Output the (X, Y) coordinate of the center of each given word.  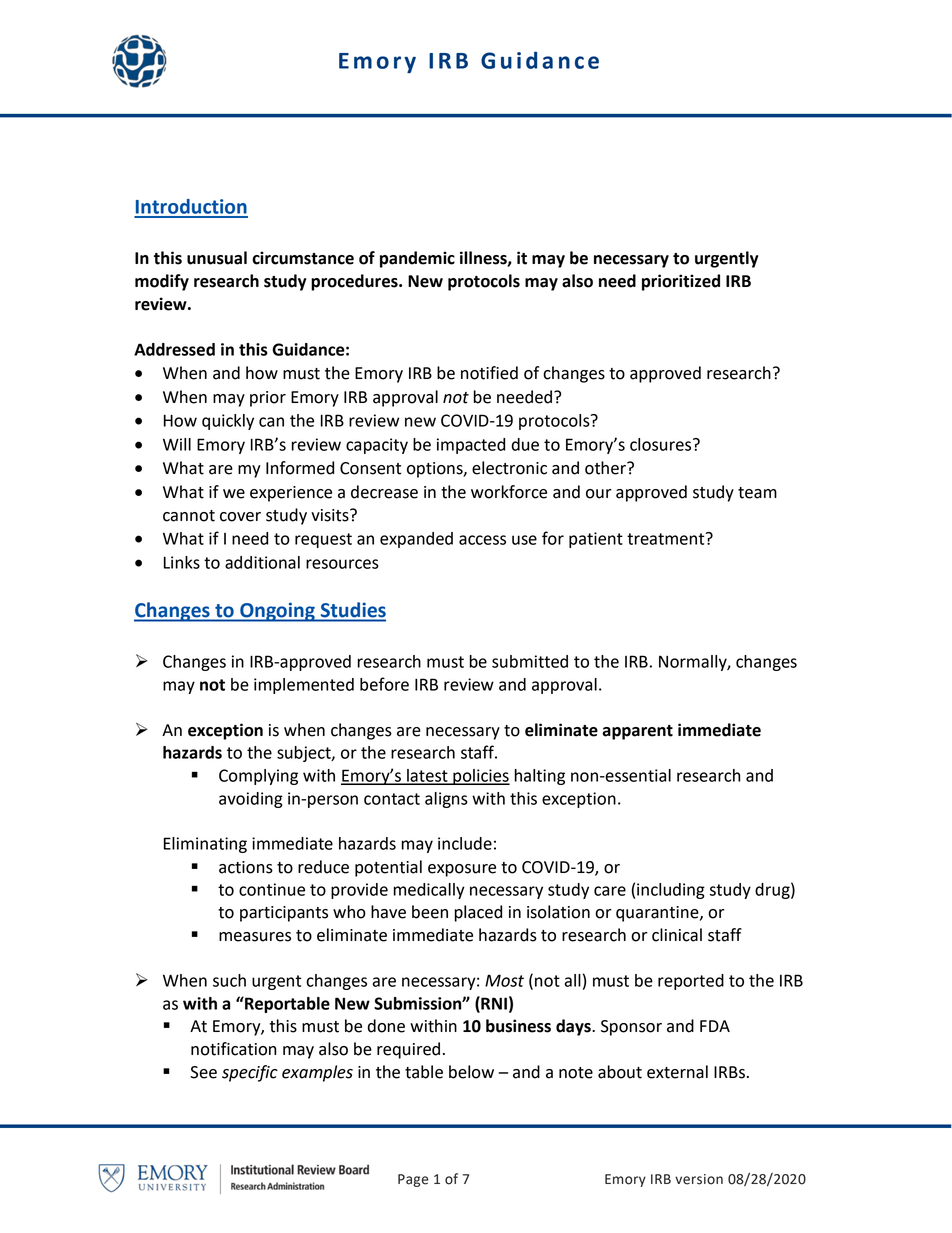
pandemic (417, 259)
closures (662, 444)
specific (250, 1073)
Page (413, 1180)
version (699, 1179)
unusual (217, 258)
